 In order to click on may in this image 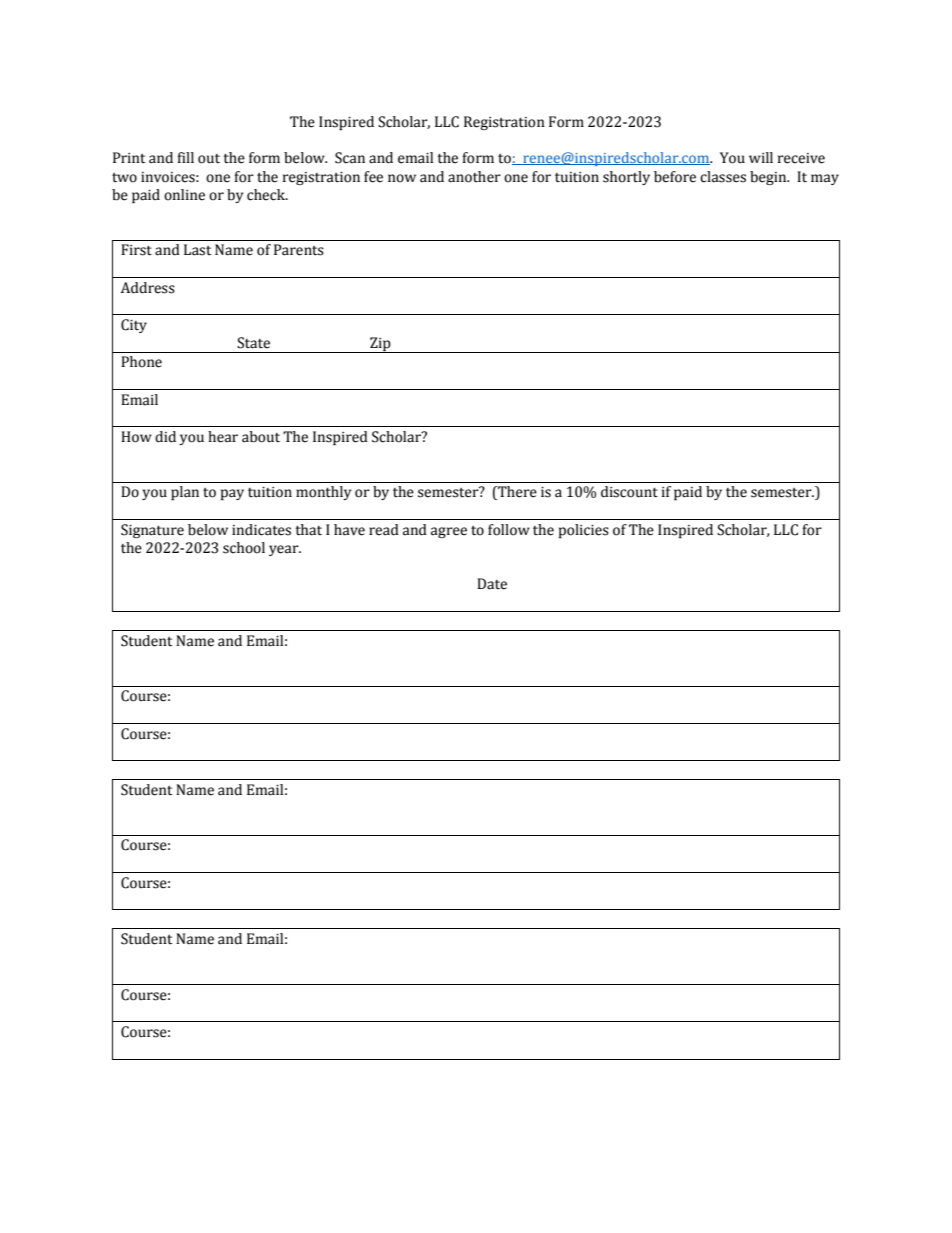, I will do `click(825, 179)`.
